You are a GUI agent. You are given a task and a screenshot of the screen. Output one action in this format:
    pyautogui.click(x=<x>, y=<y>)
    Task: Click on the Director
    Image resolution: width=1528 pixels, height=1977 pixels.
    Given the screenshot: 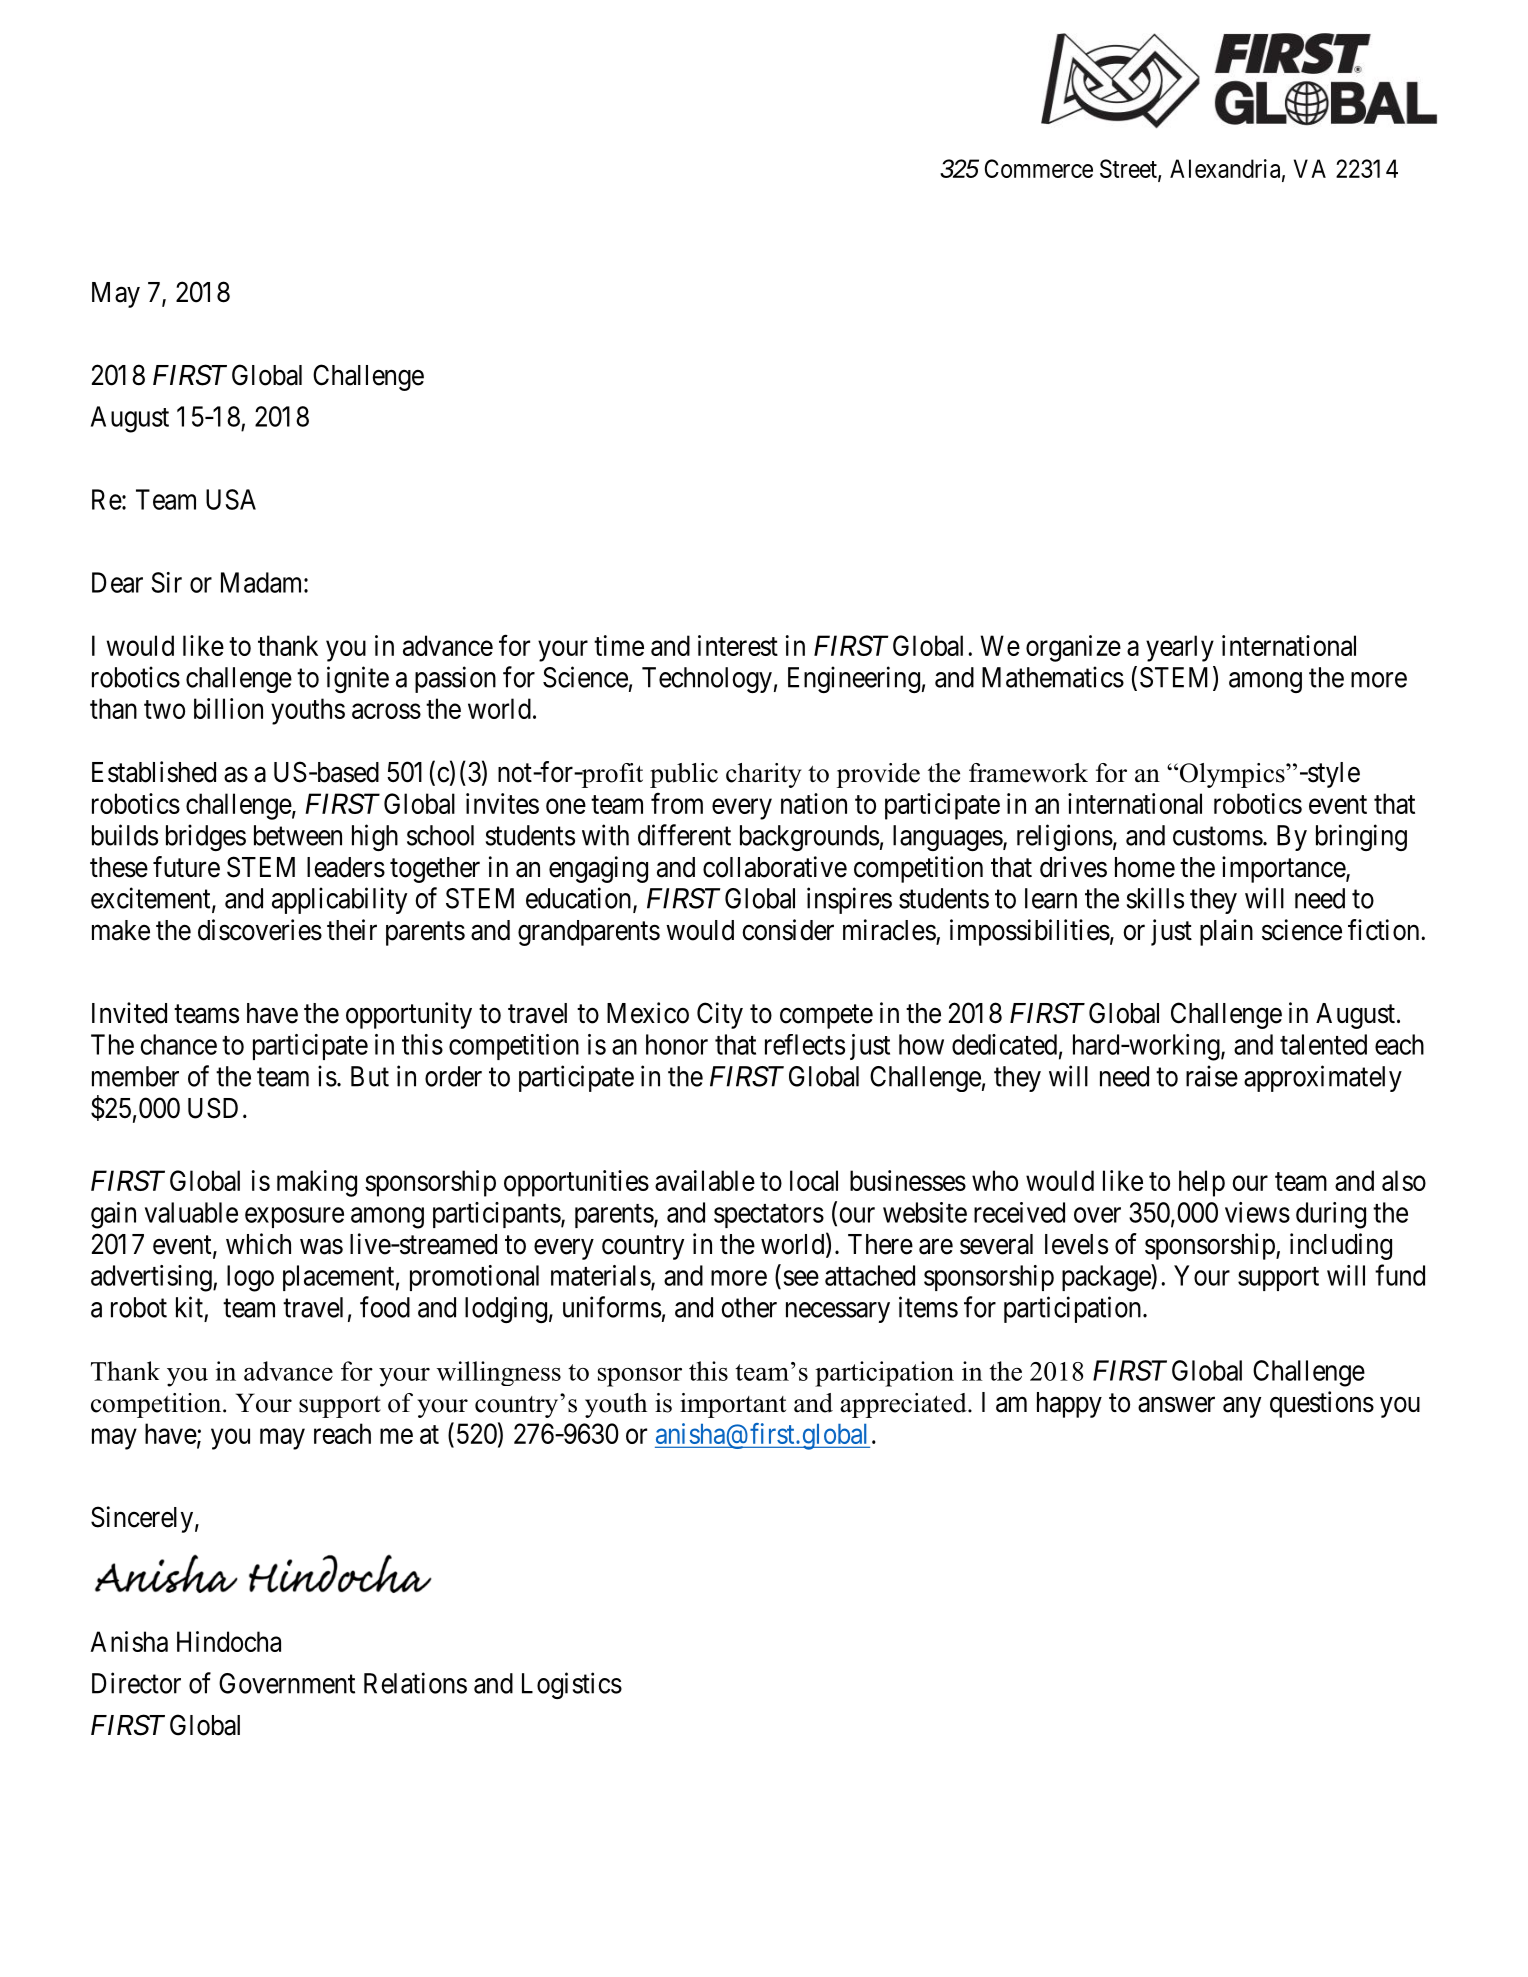 What is the action you would take?
    pyautogui.click(x=136, y=1683)
